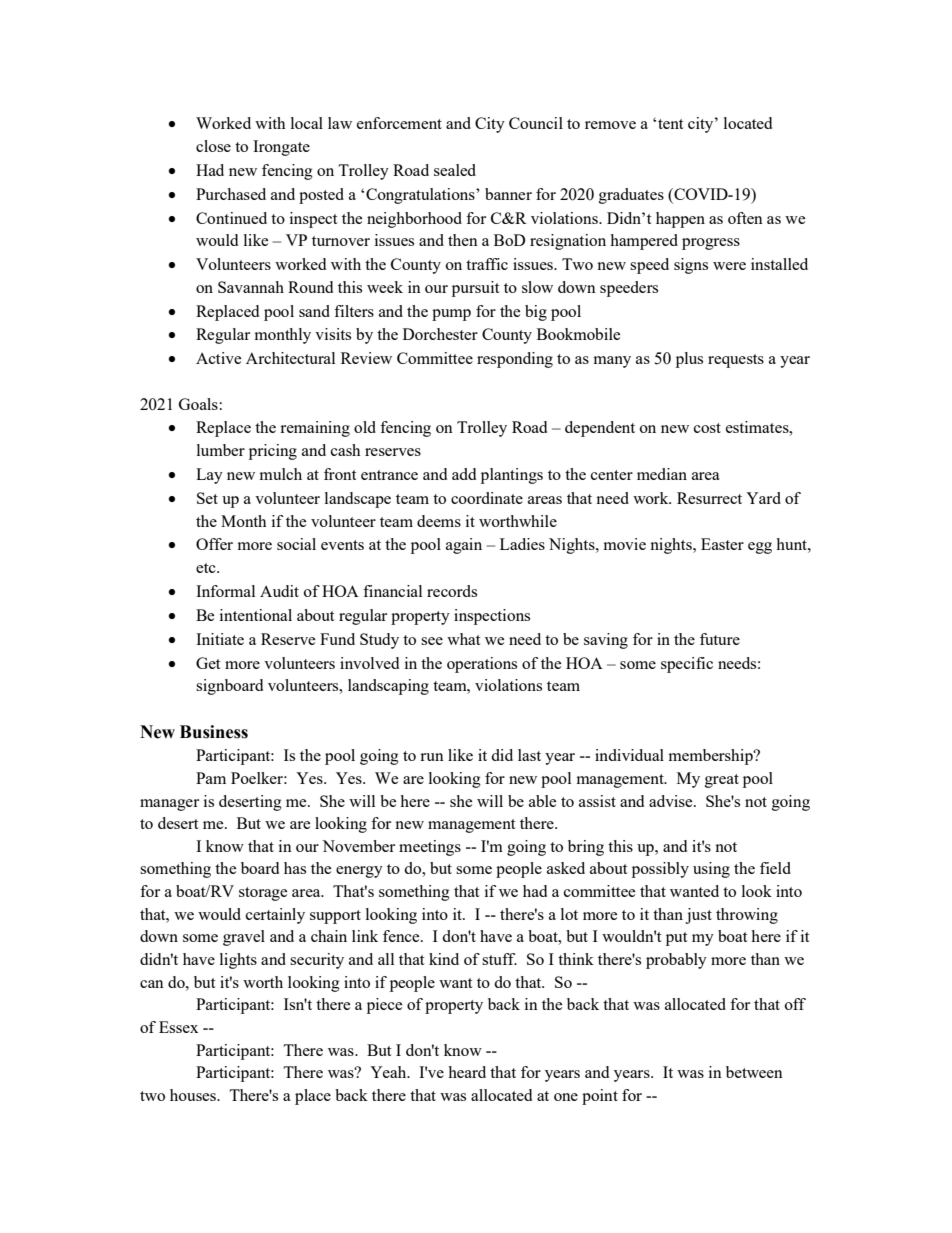 The height and width of the image is (1233, 952). What do you see at coordinates (680, 220) in the image?
I see `happen` at bounding box center [680, 220].
